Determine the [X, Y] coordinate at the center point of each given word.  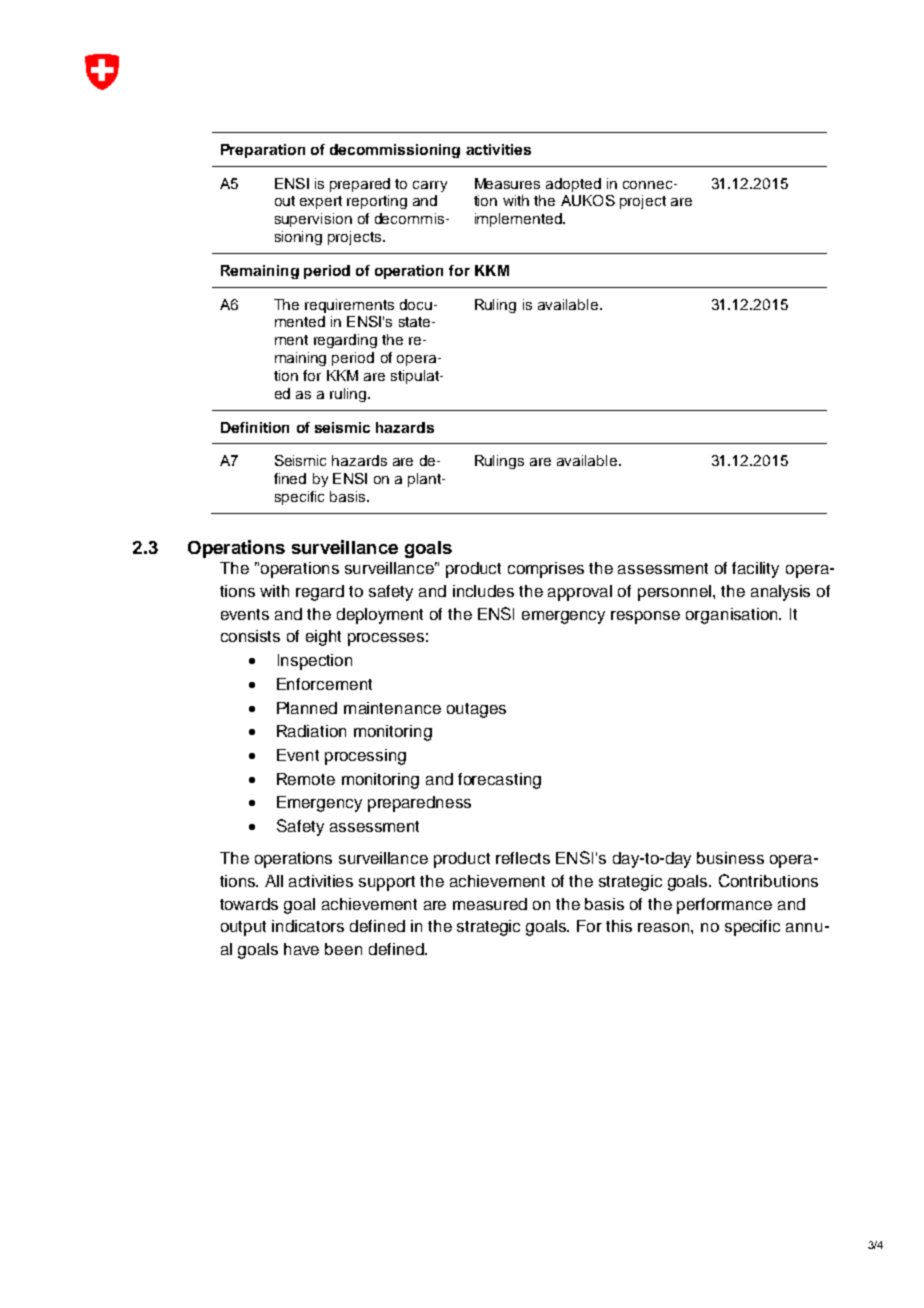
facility [755, 570]
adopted [573, 185]
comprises [546, 570]
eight [323, 638]
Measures [507, 183]
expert [321, 202]
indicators [308, 926]
